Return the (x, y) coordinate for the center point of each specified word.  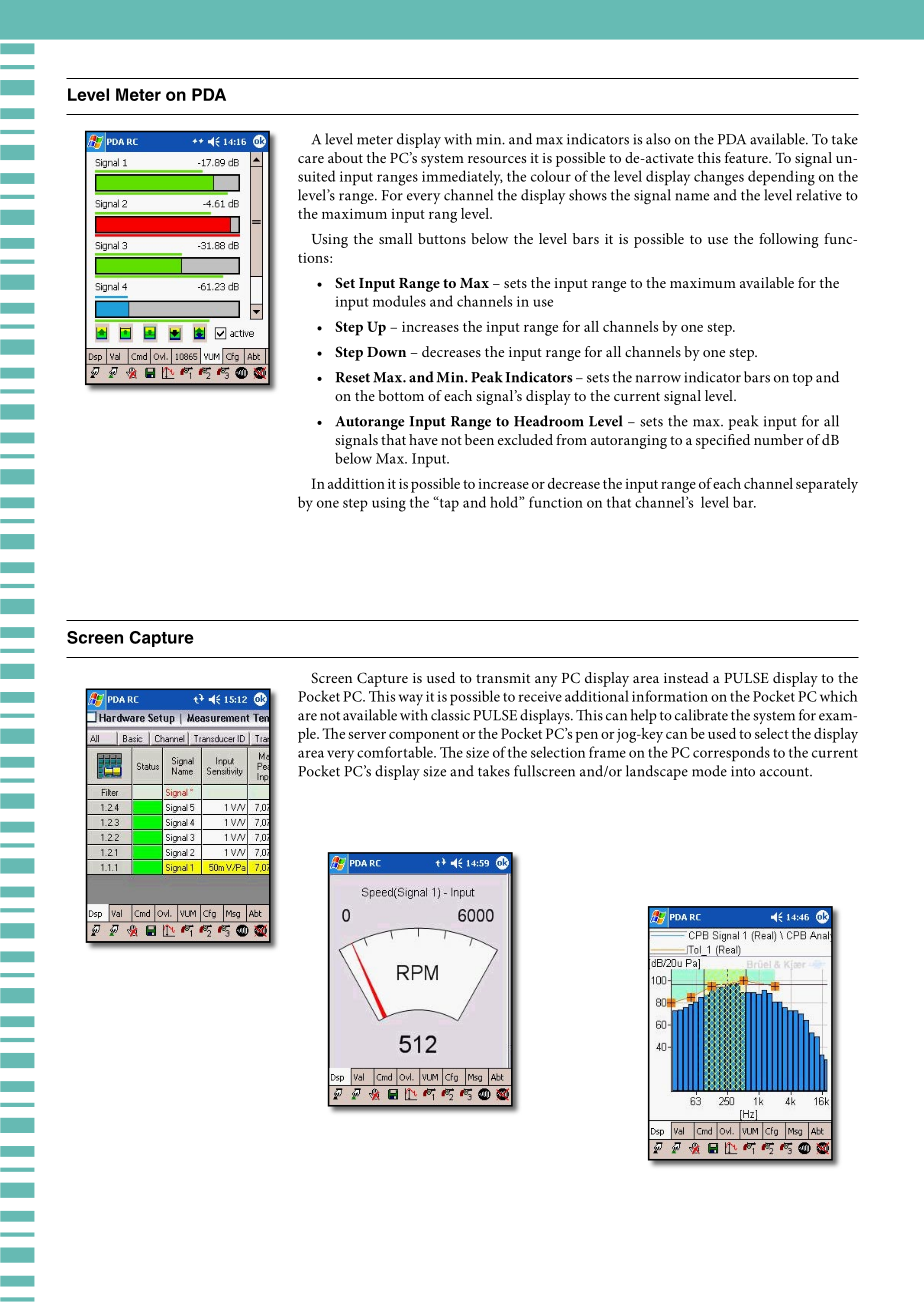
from (571, 439)
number (778, 439)
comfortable (396, 752)
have (423, 439)
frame (607, 752)
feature (747, 157)
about (345, 157)
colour (551, 176)
